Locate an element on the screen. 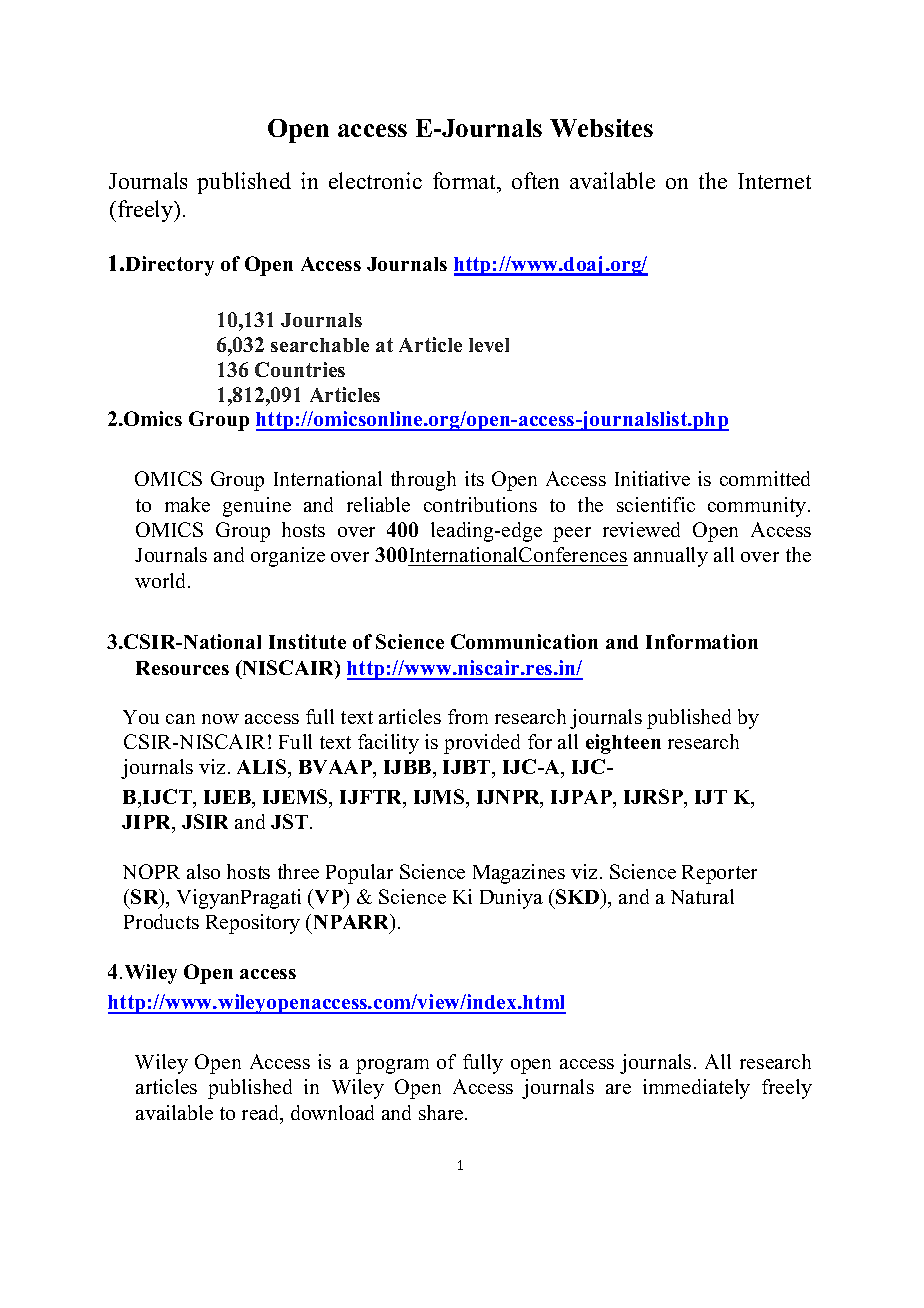 This screenshot has height=1308, width=924. Internet is located at coordinates (774, 181).
